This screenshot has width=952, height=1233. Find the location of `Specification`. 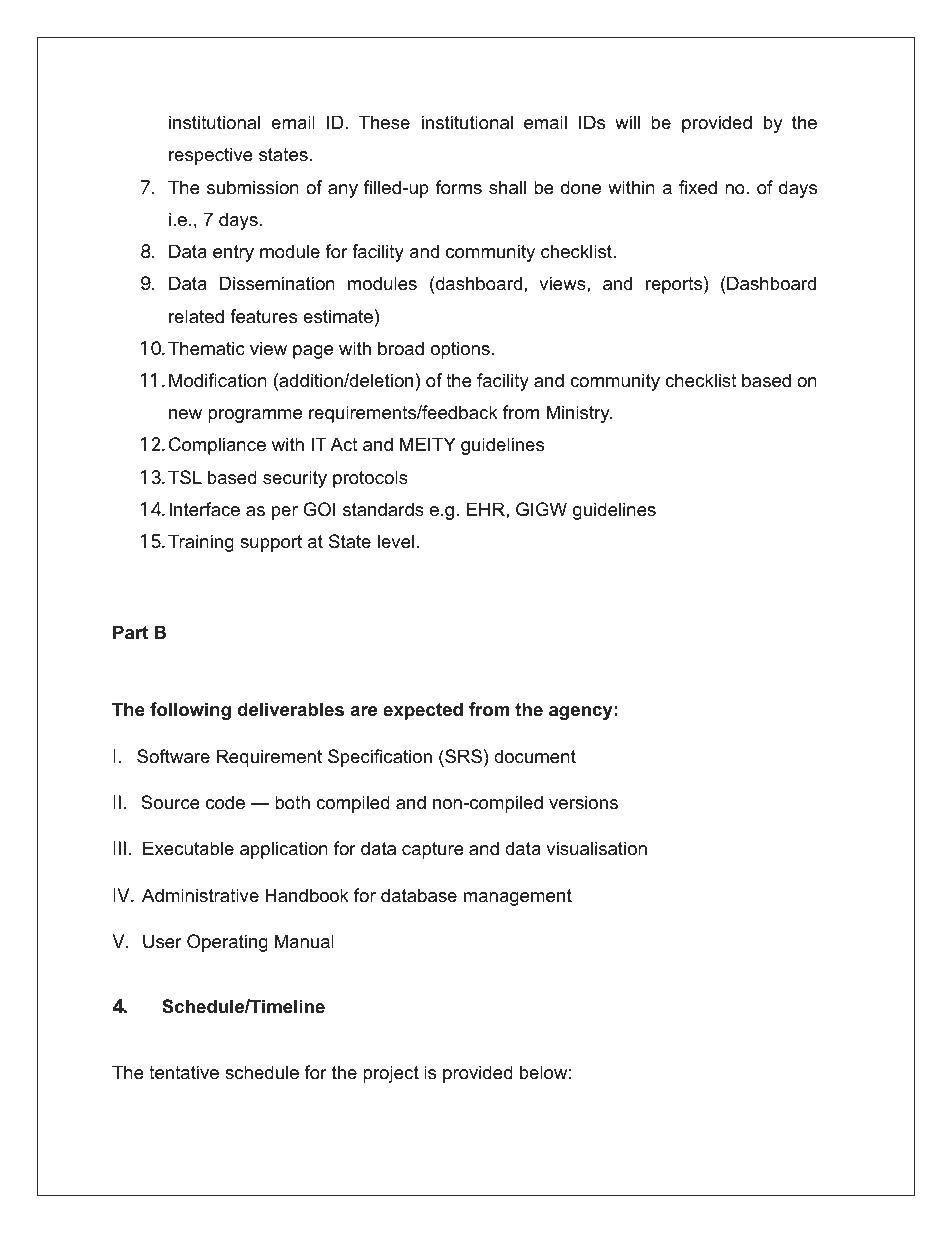

Specification is located at coordinates (380, 758).
